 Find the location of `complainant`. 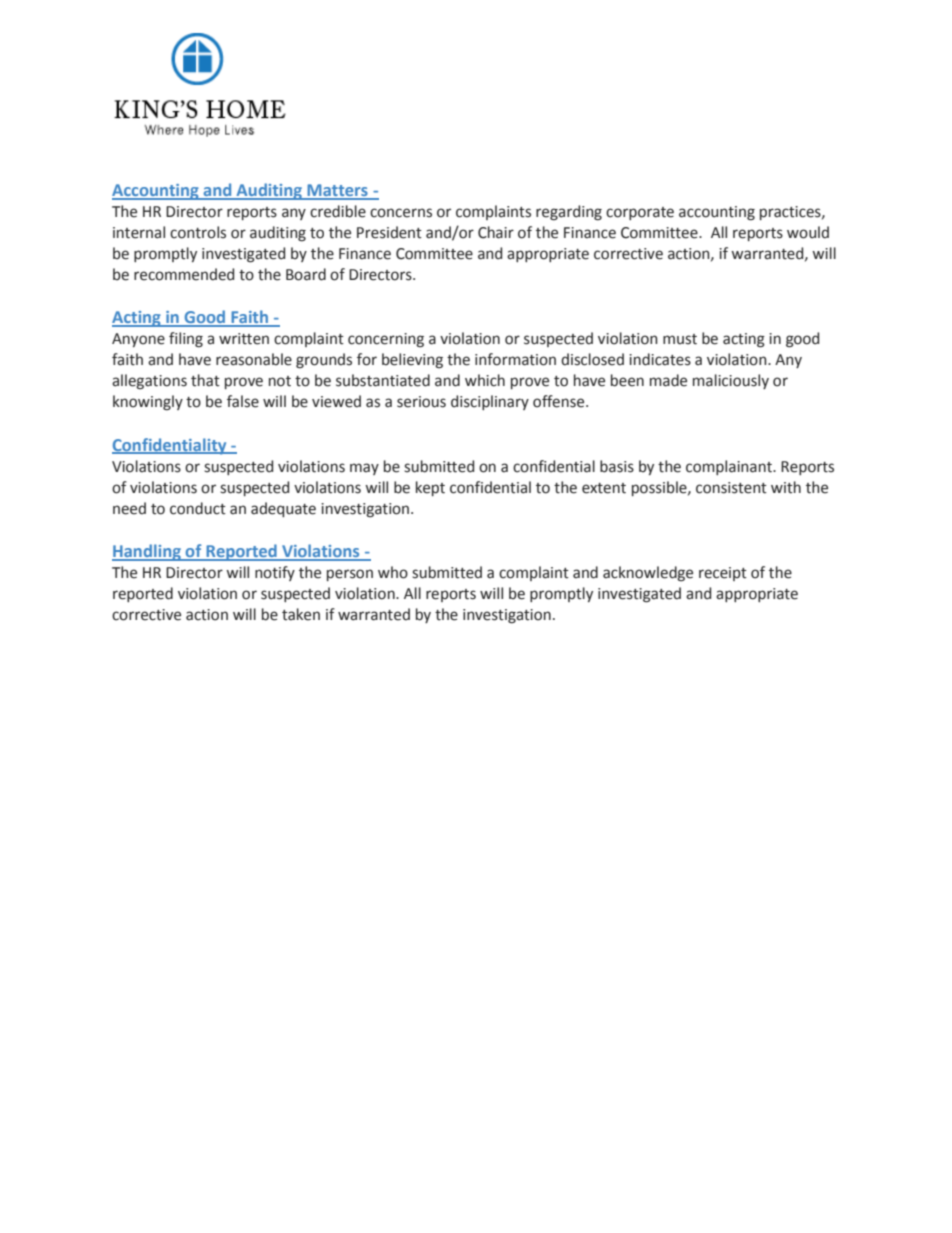

complainant is located at coordinates (730, 467).
